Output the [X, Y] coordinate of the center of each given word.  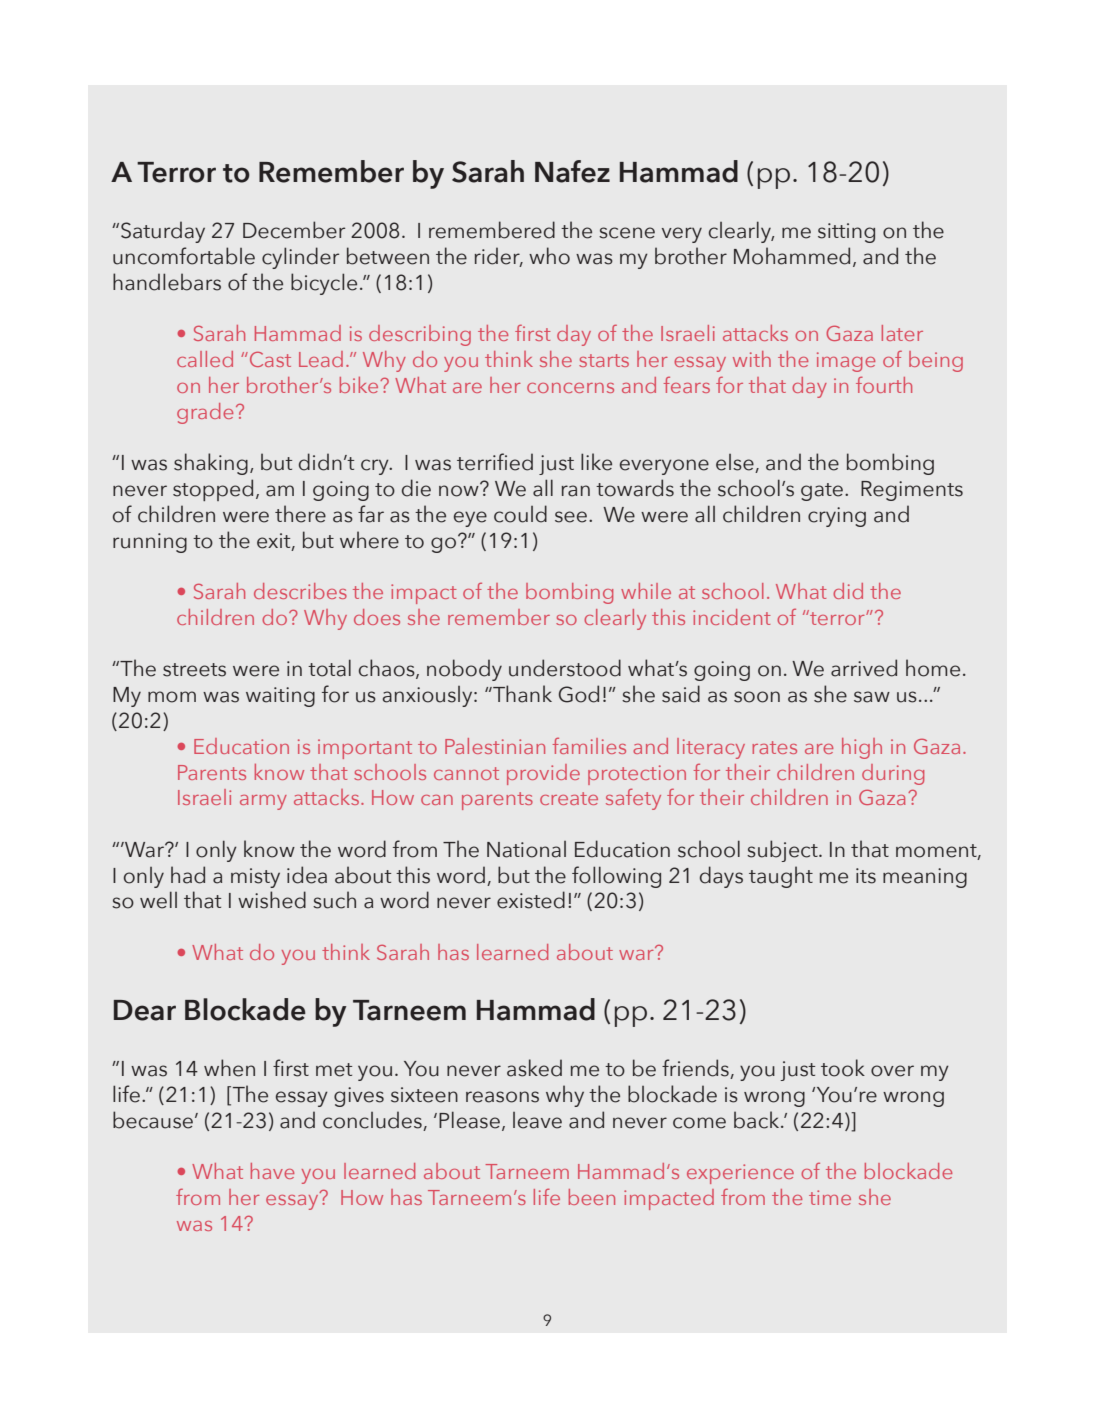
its [866, 876]
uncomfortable [184, 256]
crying [837, 517]
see [571, 517]
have [272, 1171]
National [526, 849]
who [549, 256]
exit [275, 541]
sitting [846, 233]
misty [255, 878]
